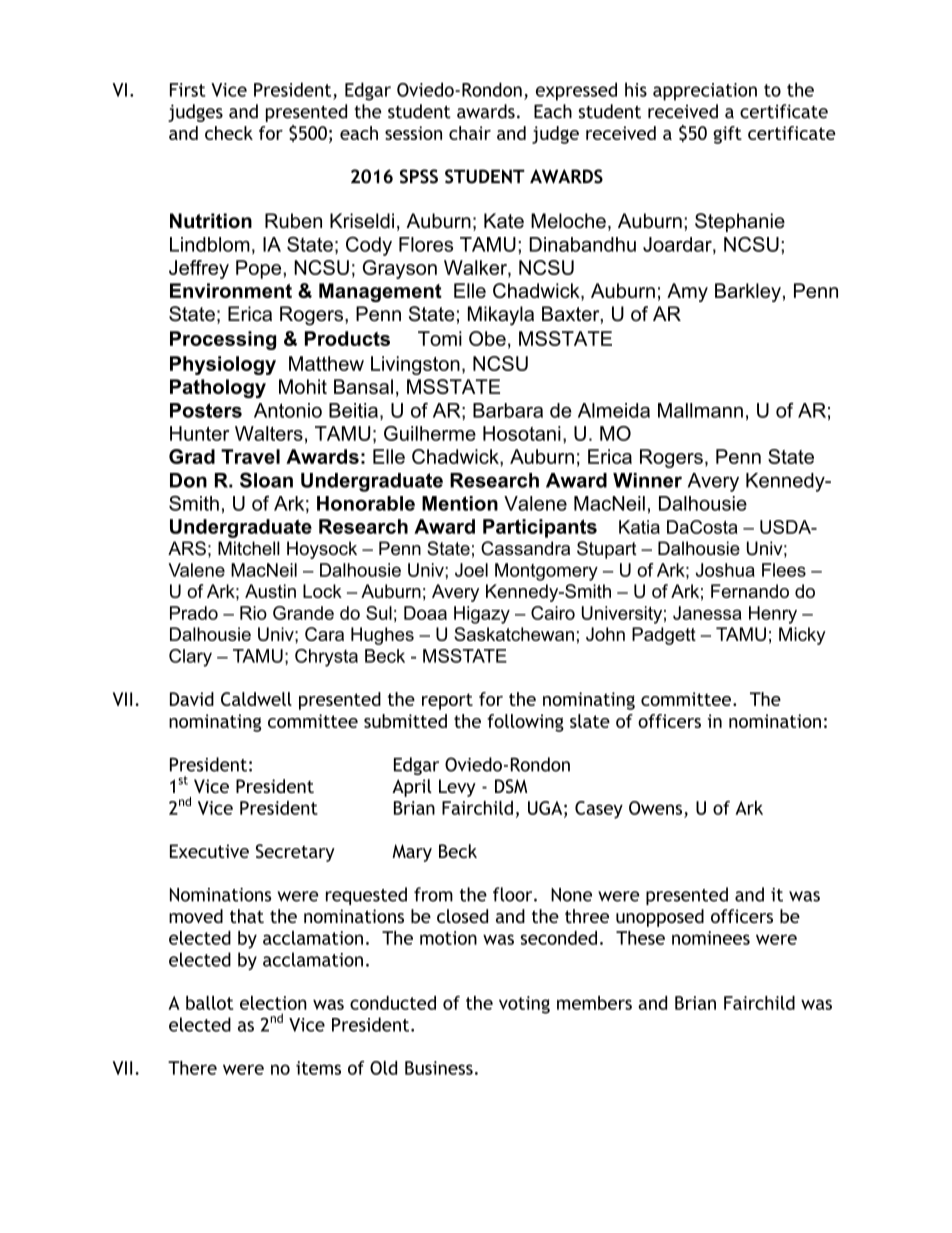  Describe the element at coordinates (273, 1003) in the screenshot. I see `election` at that location.
